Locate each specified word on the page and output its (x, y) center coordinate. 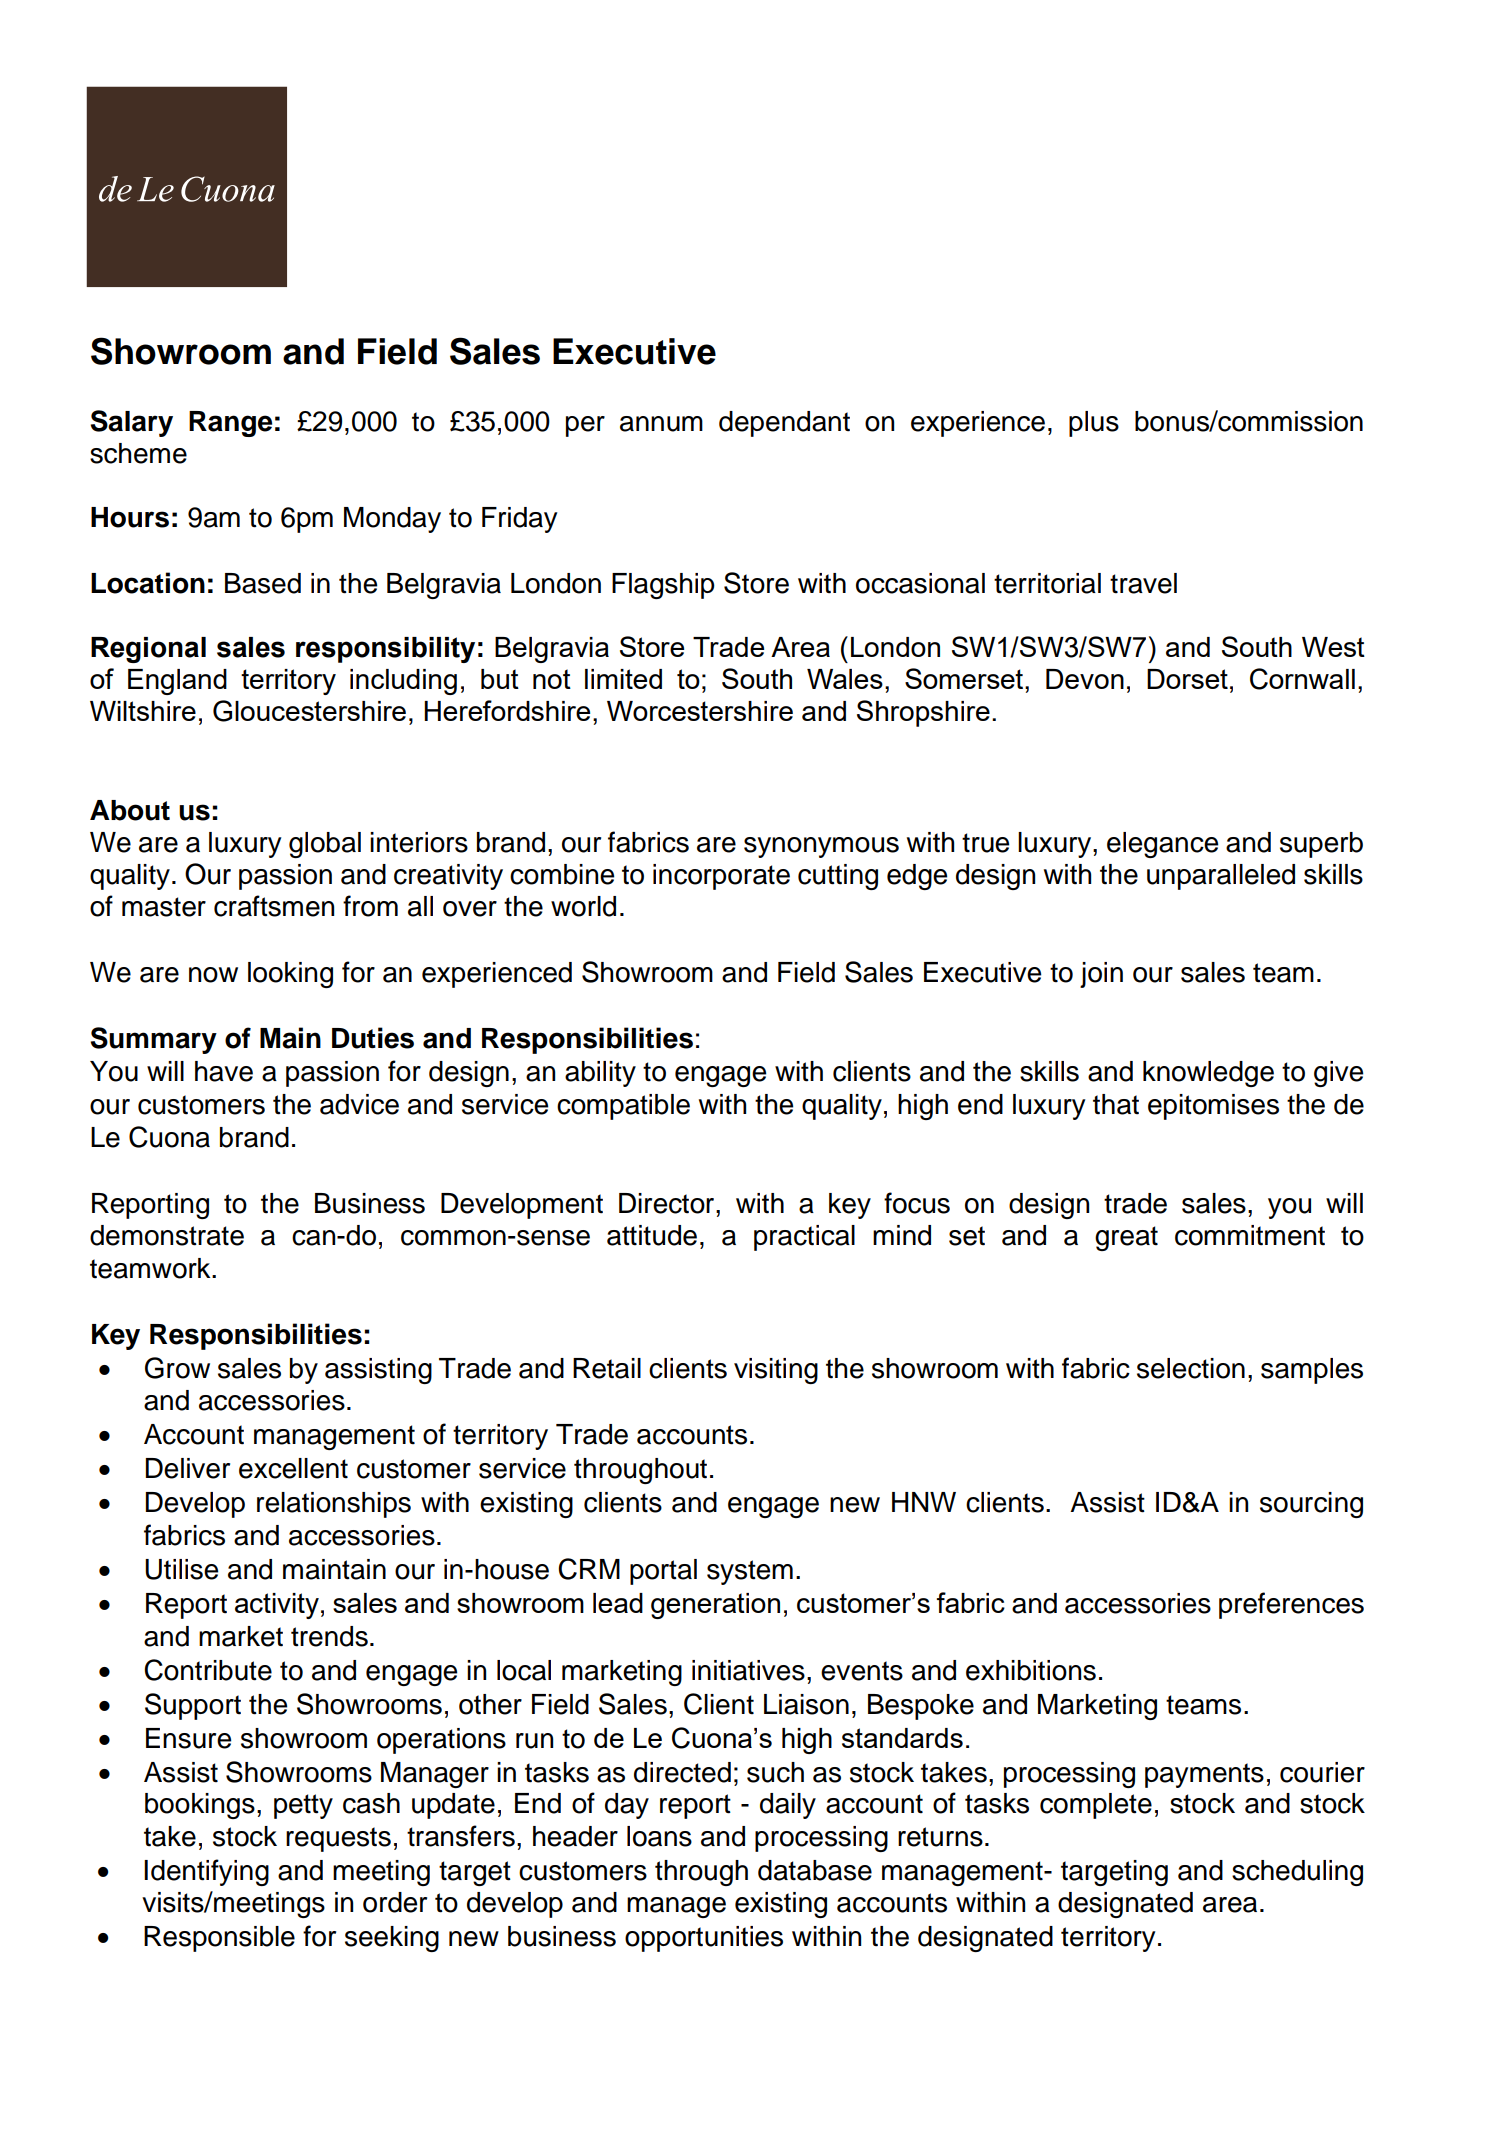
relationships (334, 1505)
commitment (1250, 1235)
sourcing (1311, 1505)
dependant (784, 424)
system (750, 1572)
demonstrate (167, 1235)
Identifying (206, 1872)
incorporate (721, 877)
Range (230, 424)
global (325, 845)
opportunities (704, 1939)
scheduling (1297, 1873)
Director (668, 1203)
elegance (1162, 845)
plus (1094, 424)
